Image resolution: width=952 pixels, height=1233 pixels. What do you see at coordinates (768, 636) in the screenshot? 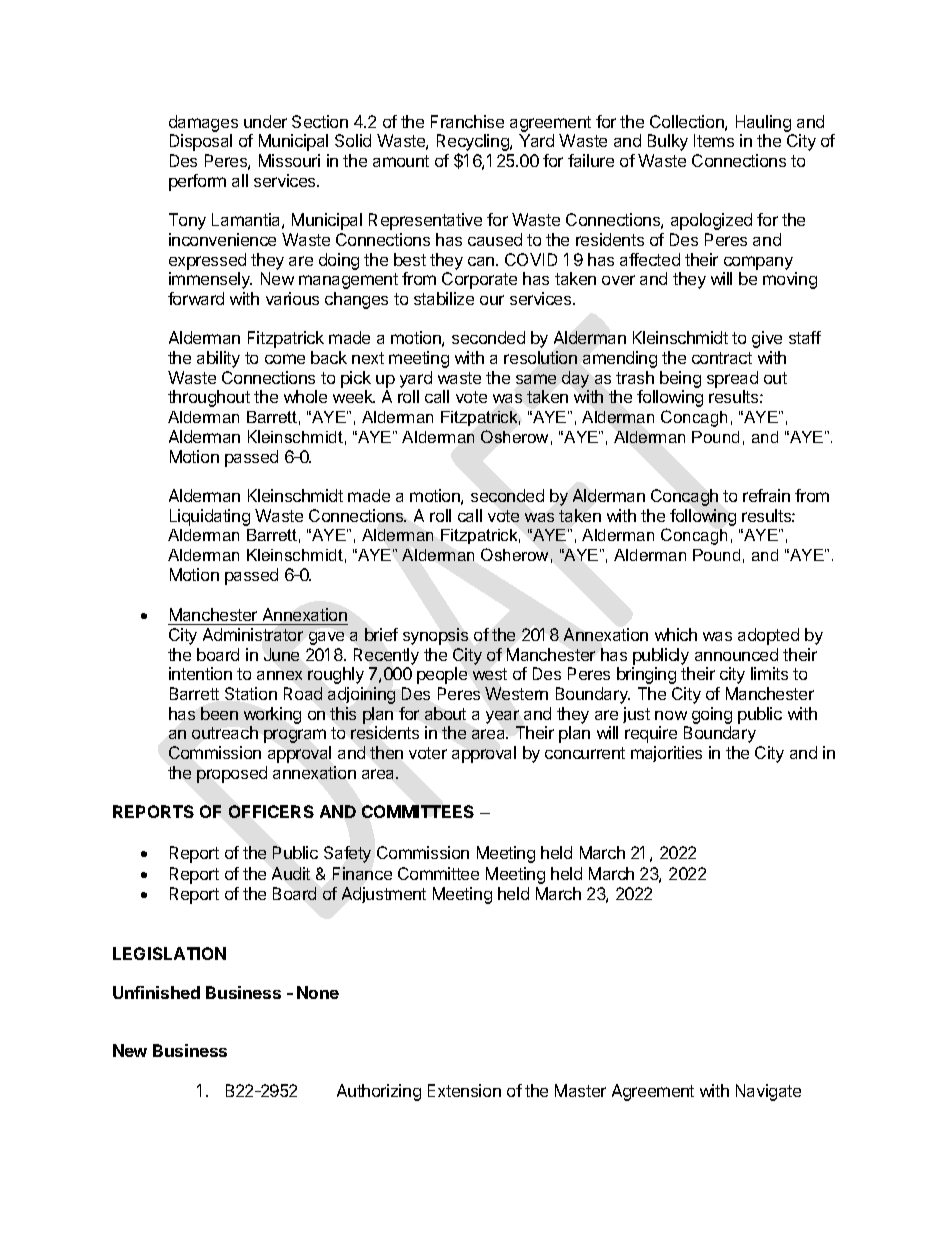
I see `adopted` at bounding box center [768, 636].
